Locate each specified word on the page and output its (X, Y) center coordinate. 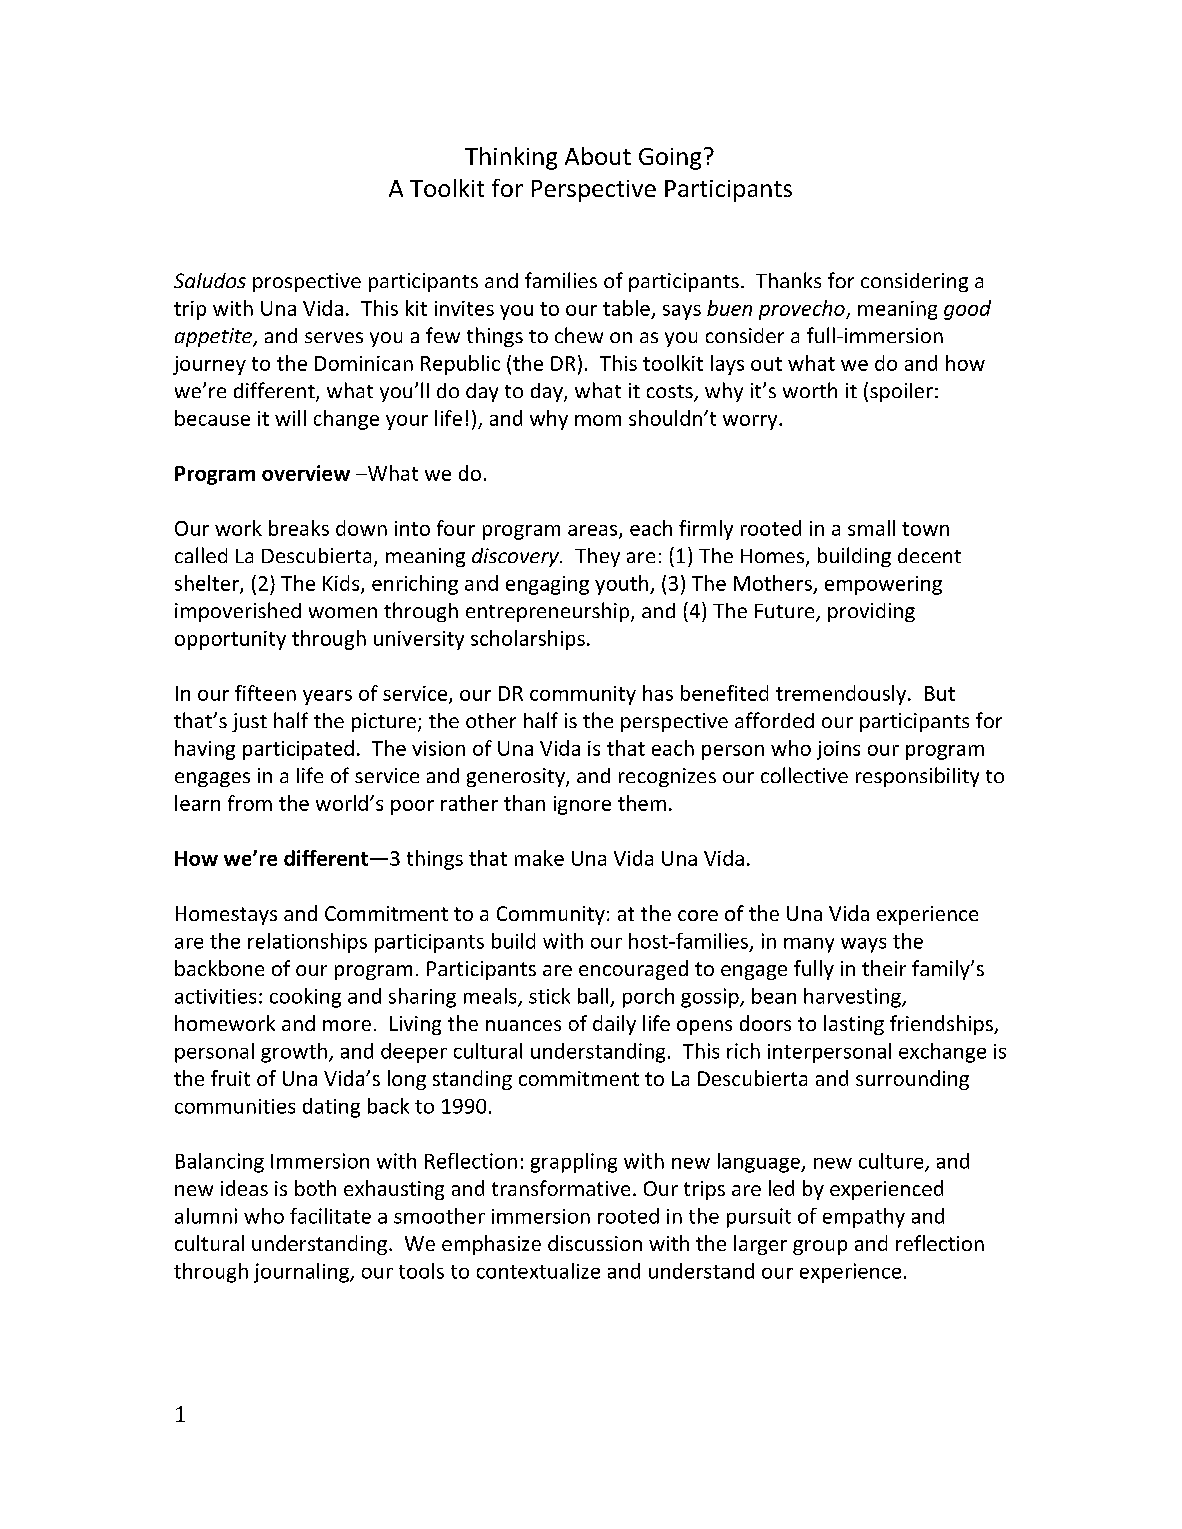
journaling (302, 1273)
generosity (517, 777)
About (598, 156)
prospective (307, 282)
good (967, 310)
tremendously (842, 695)
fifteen (265, 693)
